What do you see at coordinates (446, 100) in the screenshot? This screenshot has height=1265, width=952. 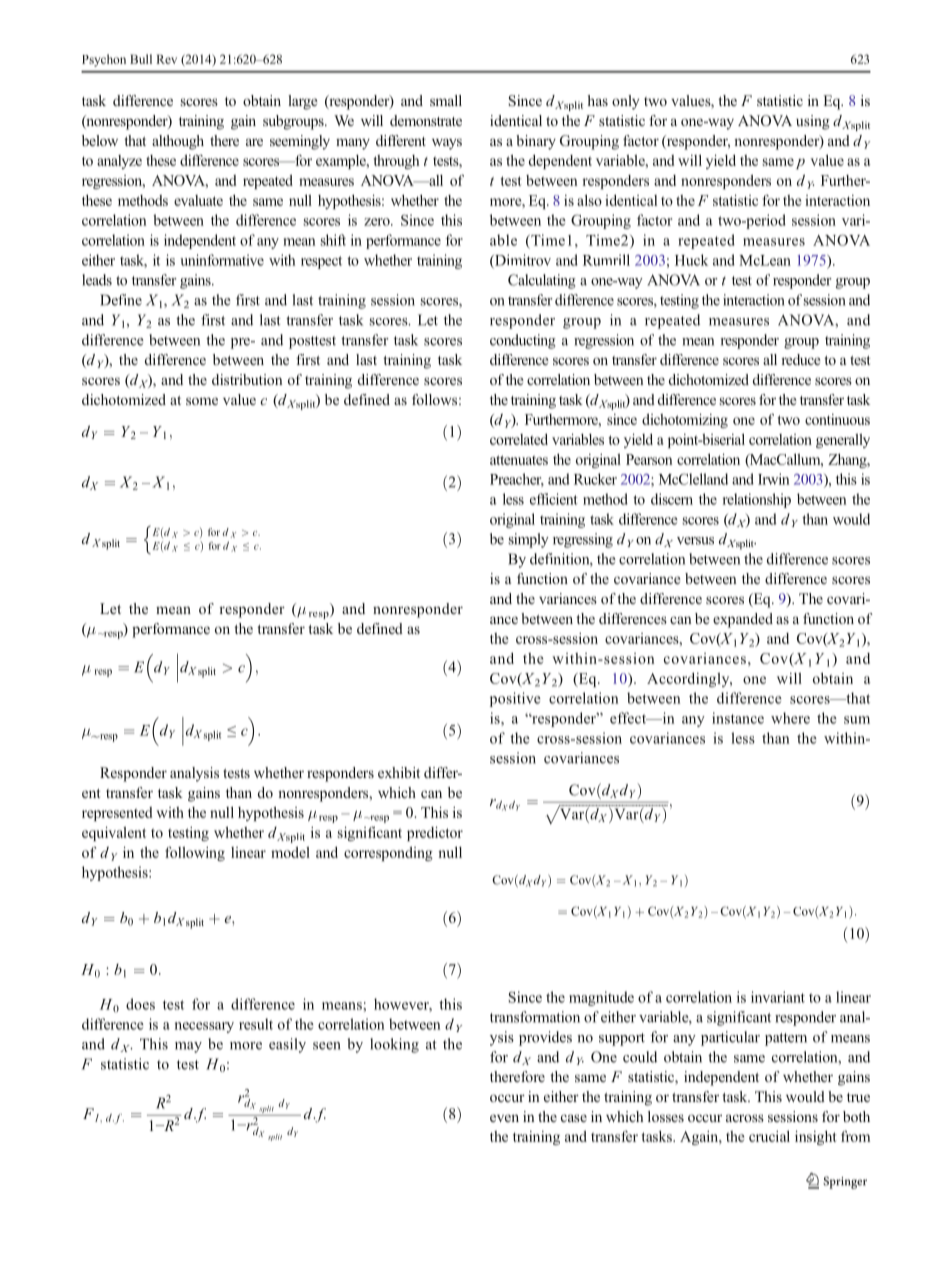 I see `small` at bounding box center [446, 100].
